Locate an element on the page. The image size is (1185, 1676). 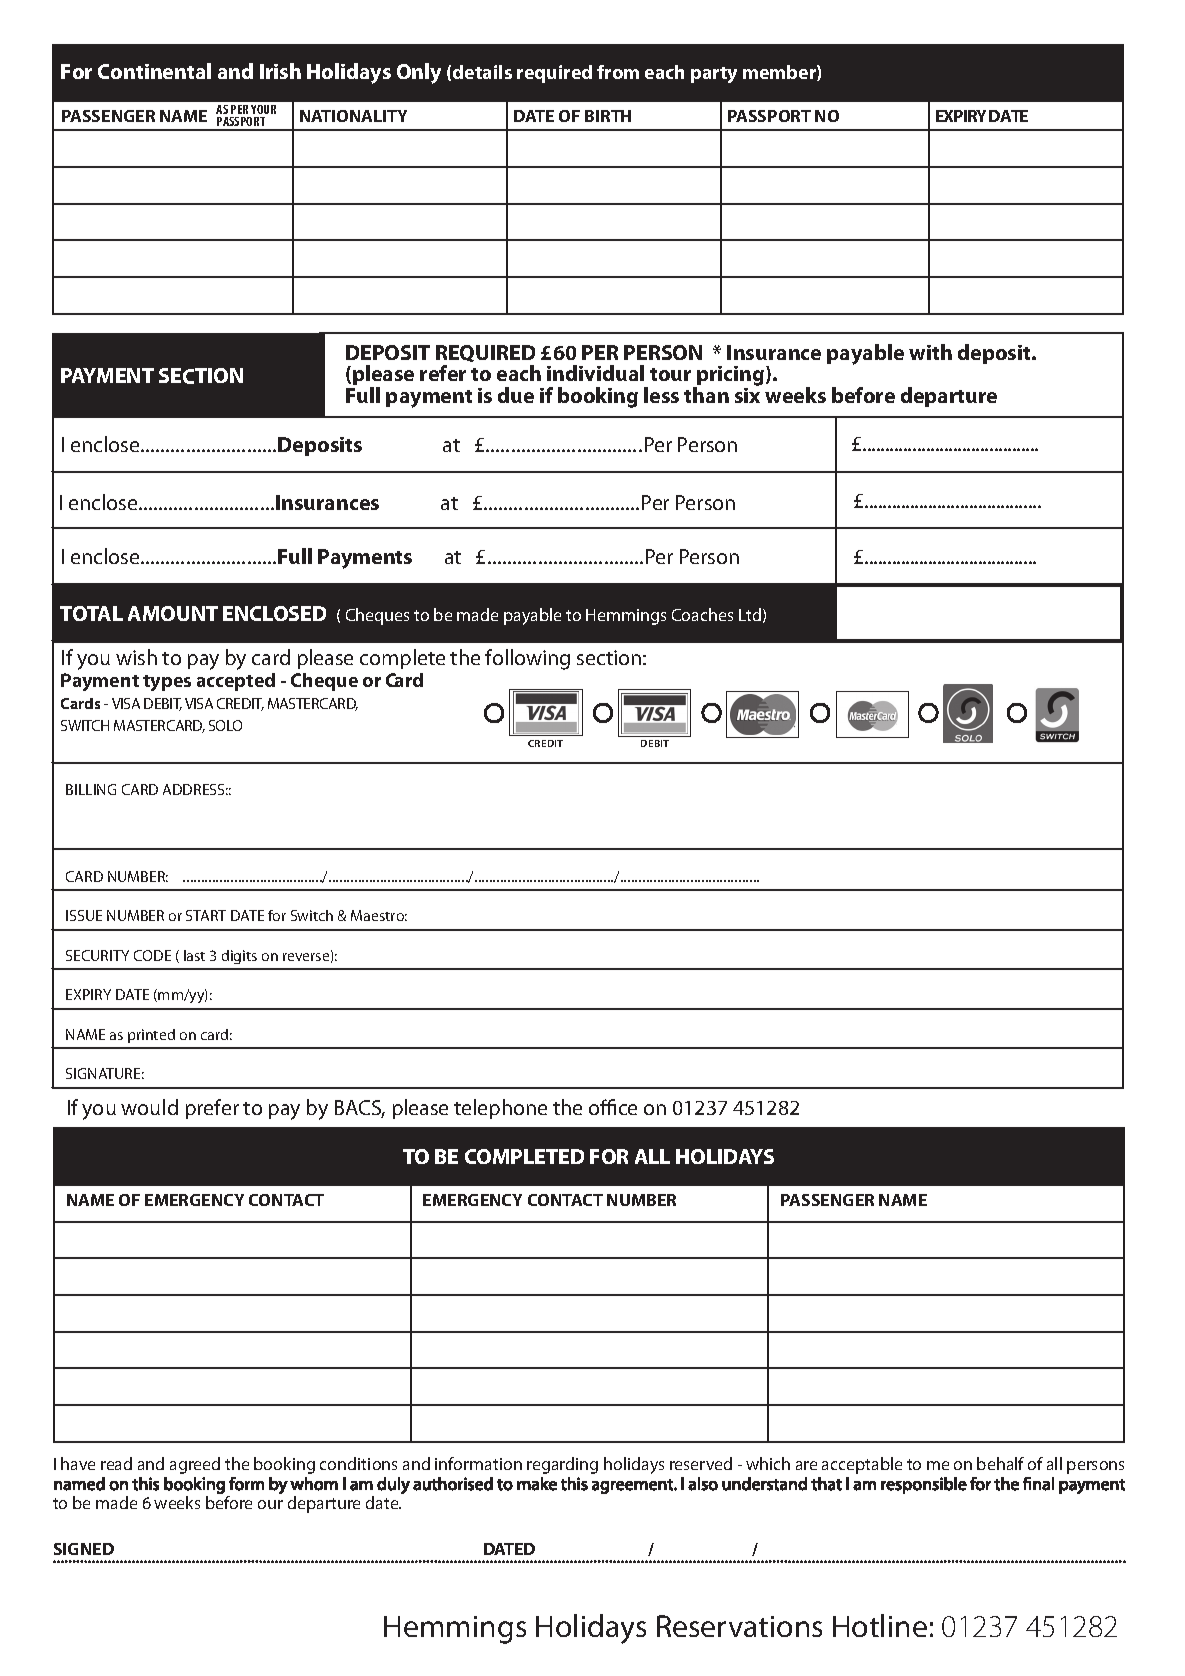
party is located at coordinates (714, 75).
